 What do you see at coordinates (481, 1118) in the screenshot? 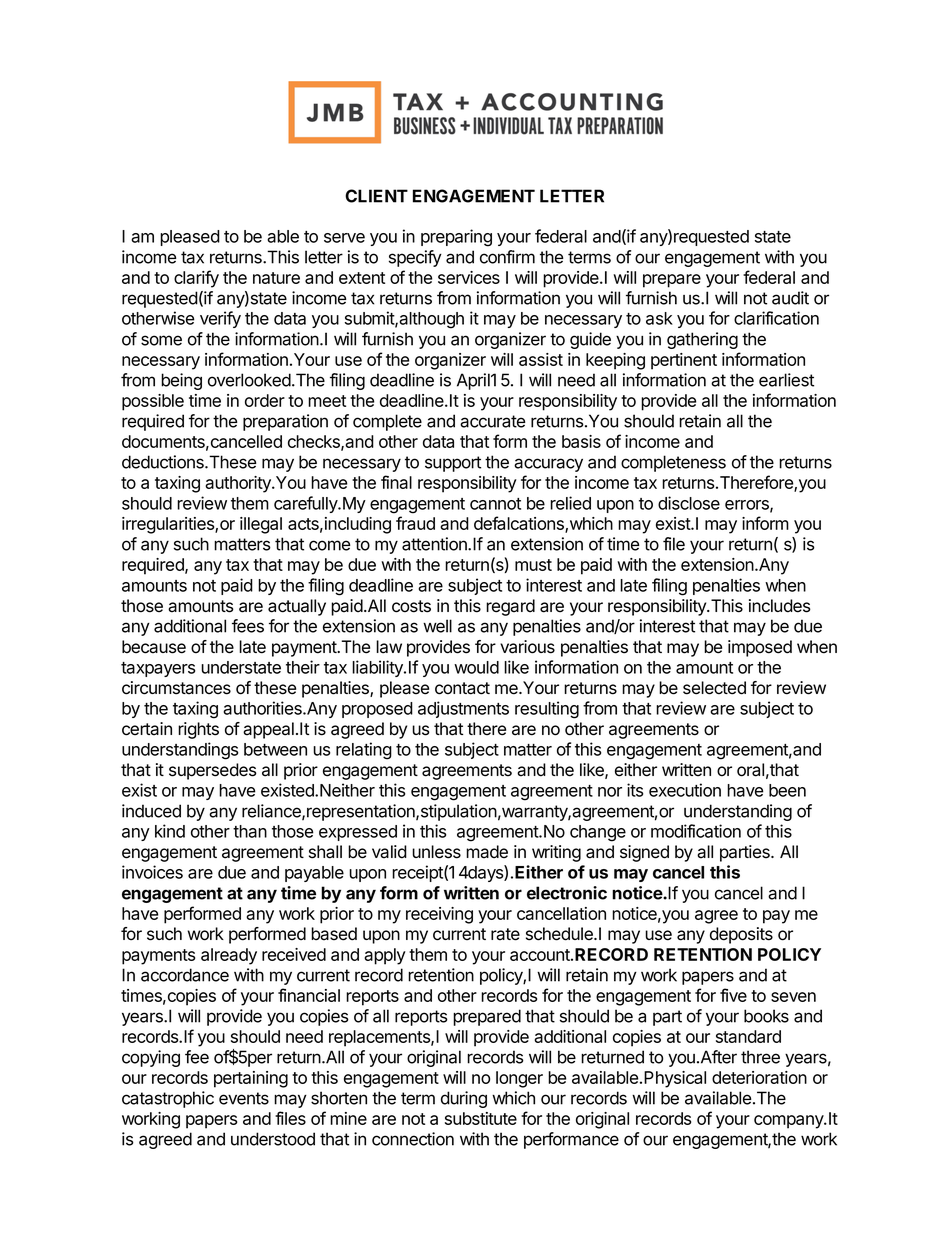
I see `substitute` at bounding box center [481, 1118].
